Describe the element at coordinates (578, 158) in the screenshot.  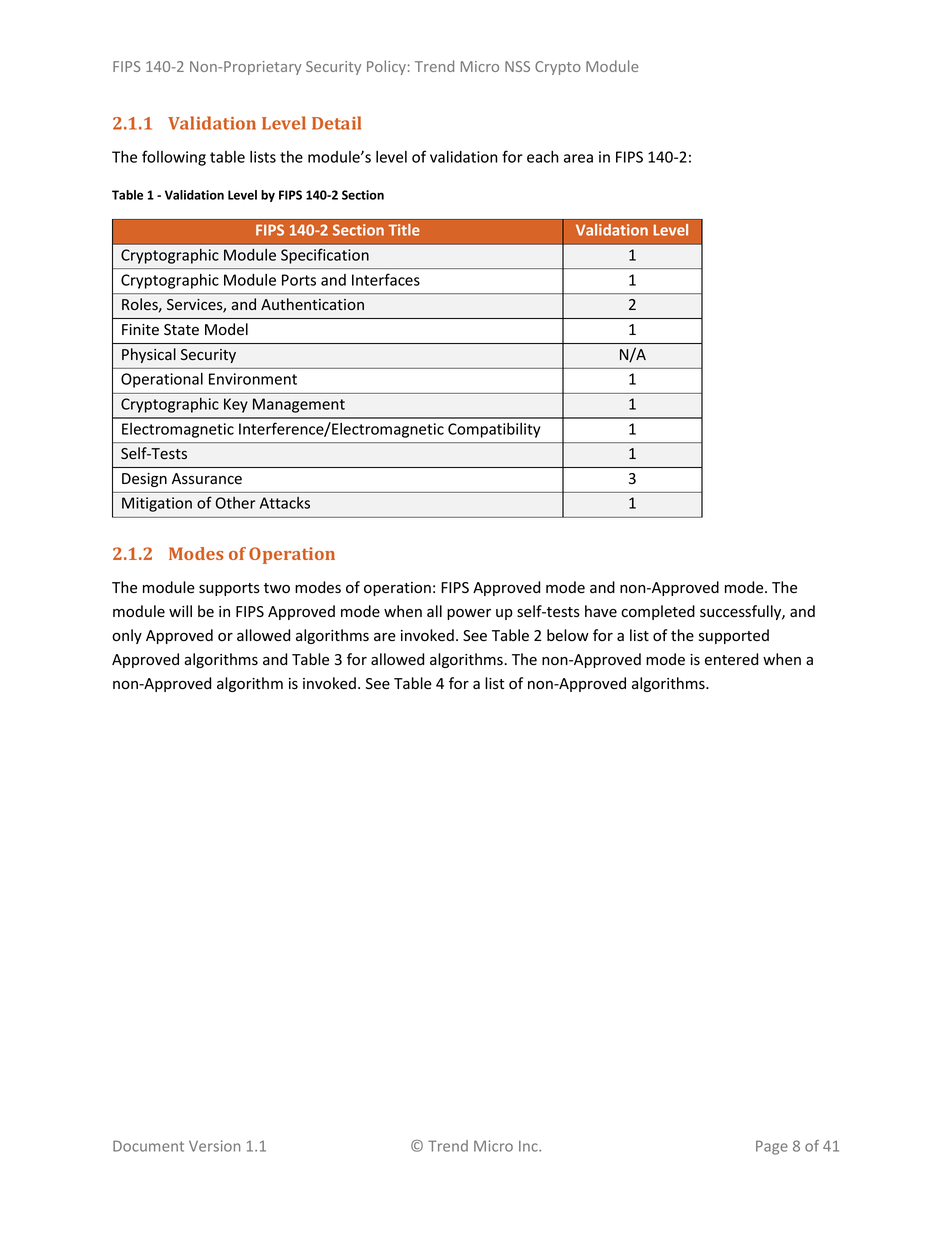
I see `area` at that location.
